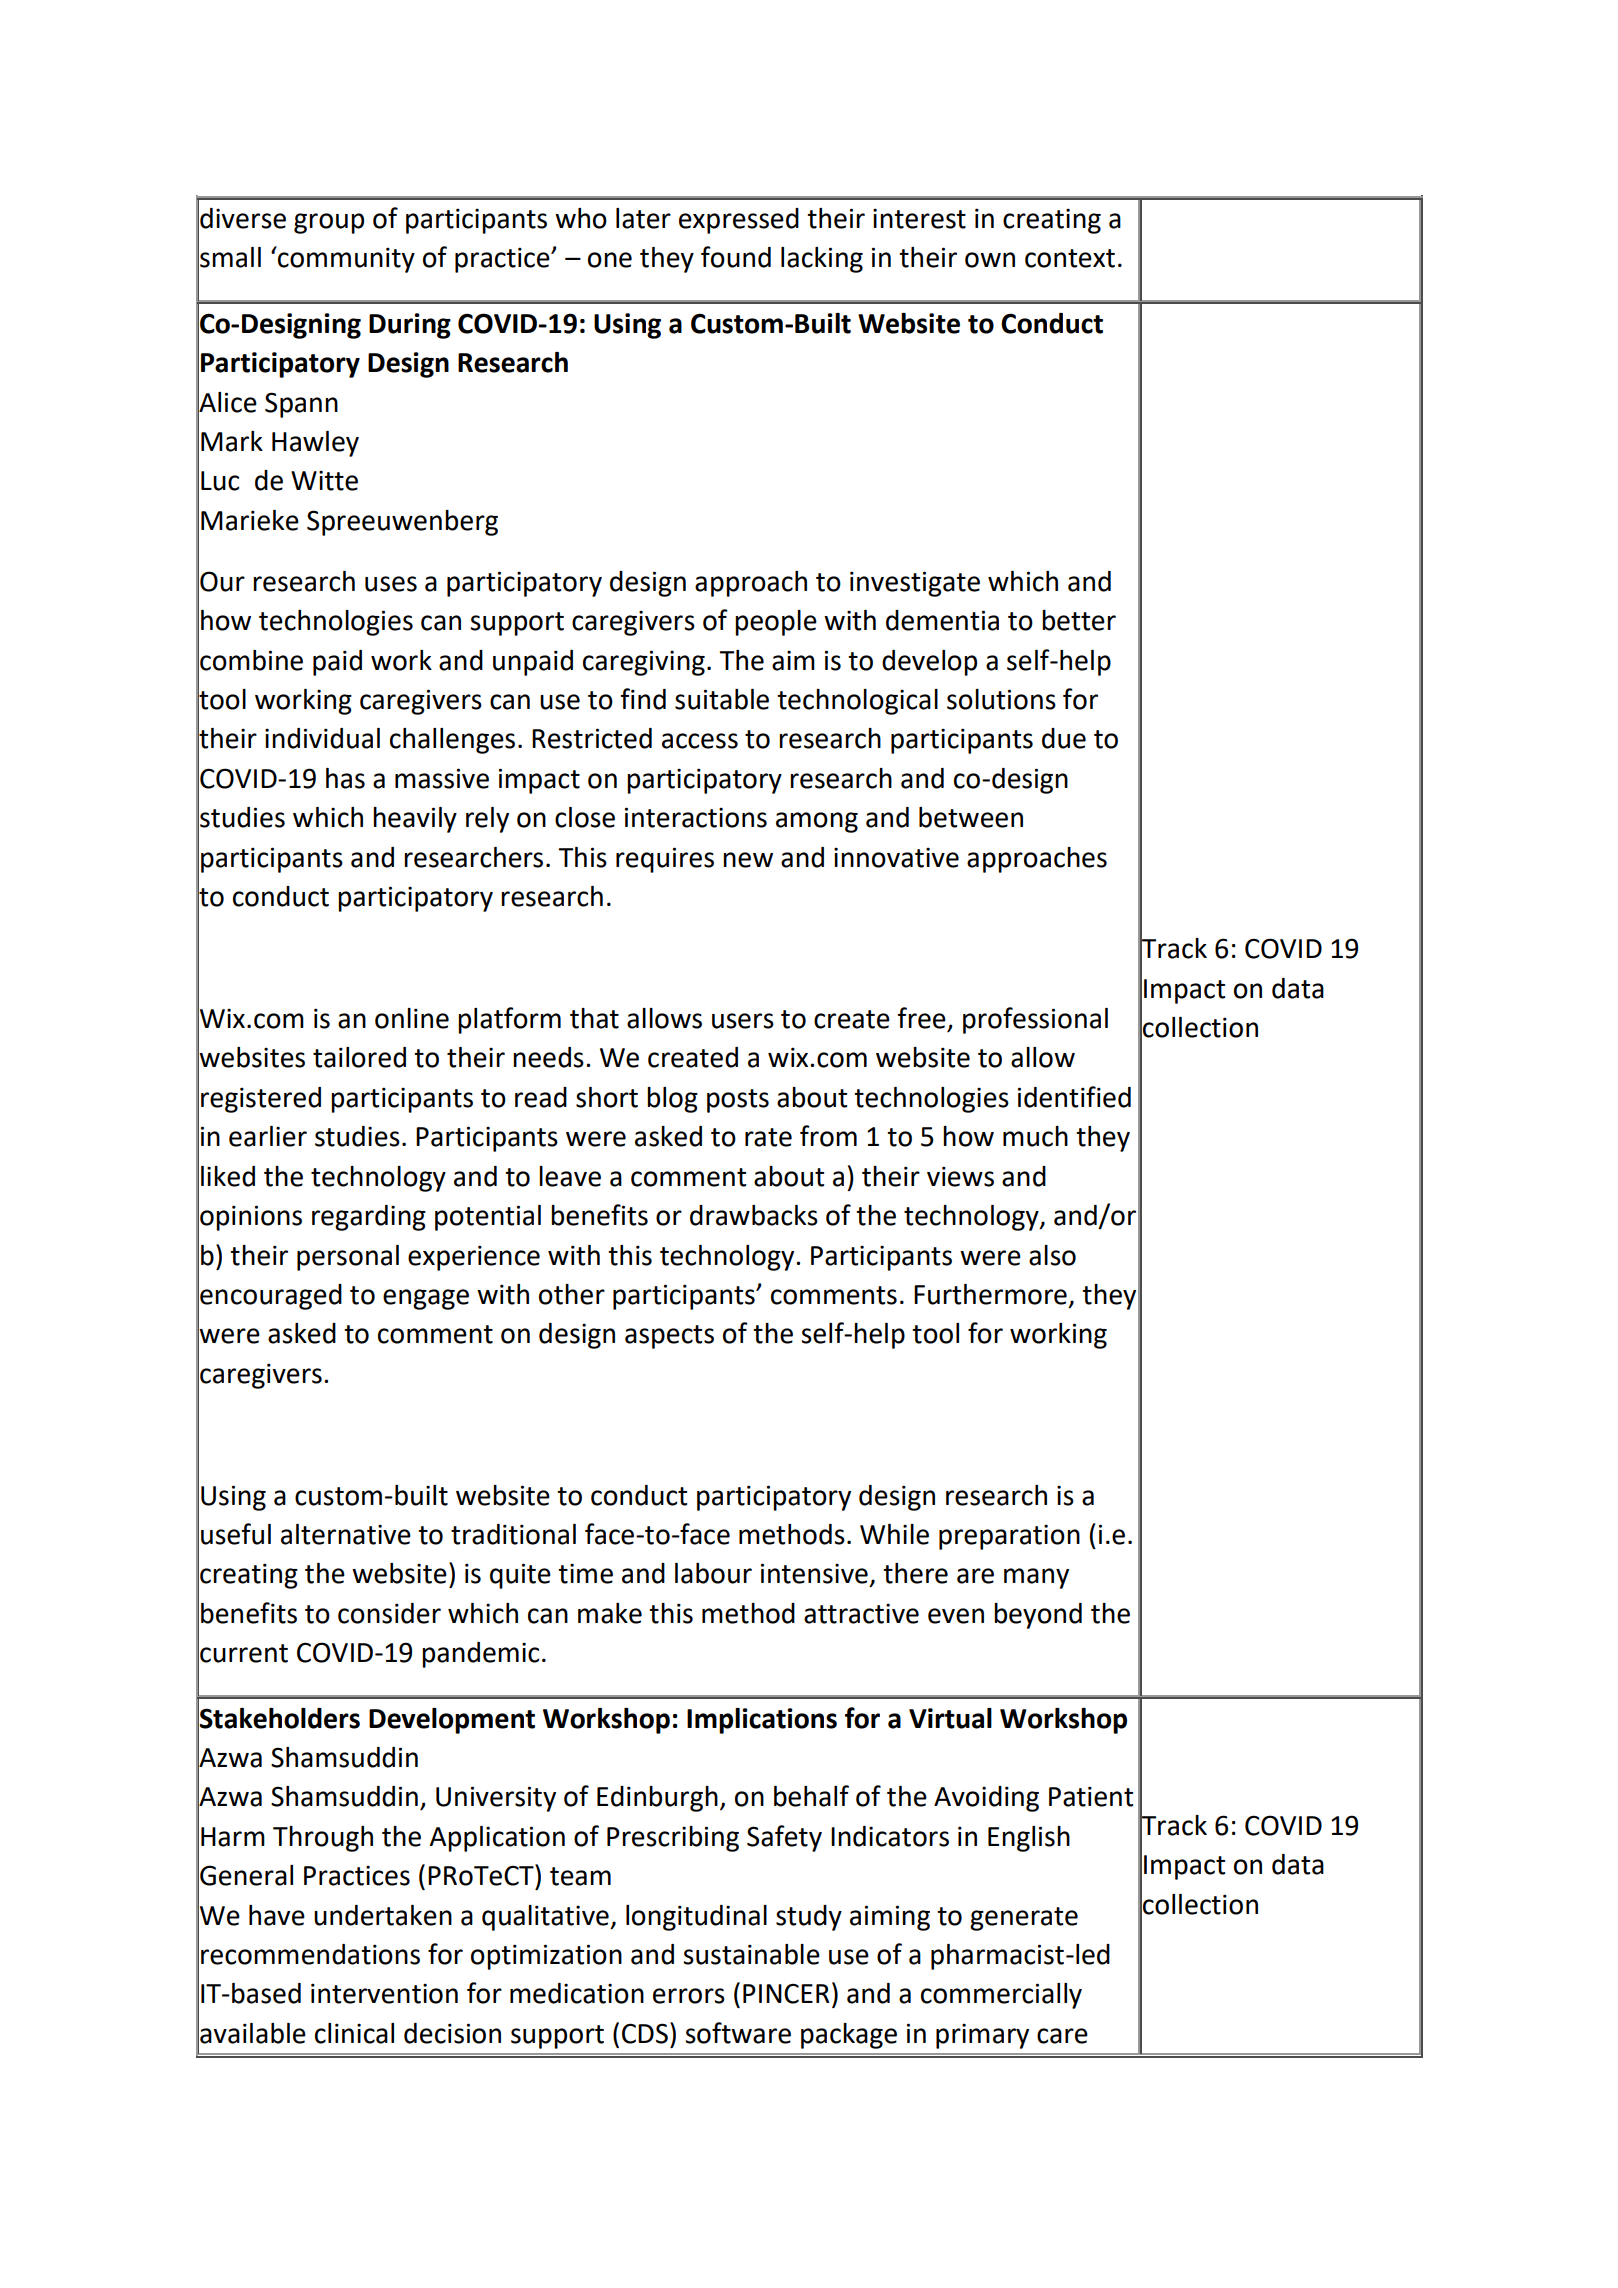 The width and height of the page is (1618, 2288). Describe the element at coordinates (345, 778) in the page. I see `has` at that location.
